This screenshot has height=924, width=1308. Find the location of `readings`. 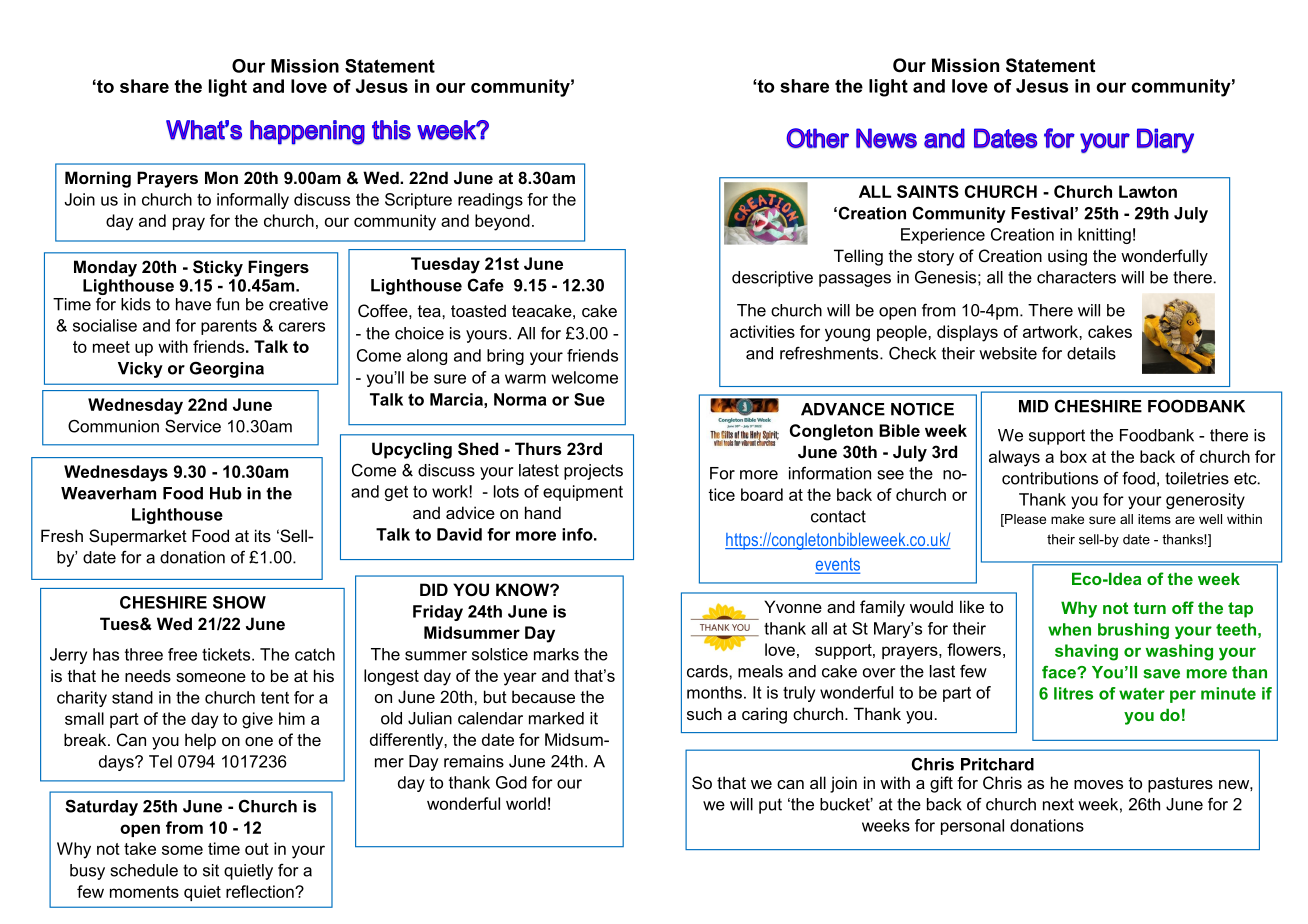

readings is located at coordinates (490, 201).
